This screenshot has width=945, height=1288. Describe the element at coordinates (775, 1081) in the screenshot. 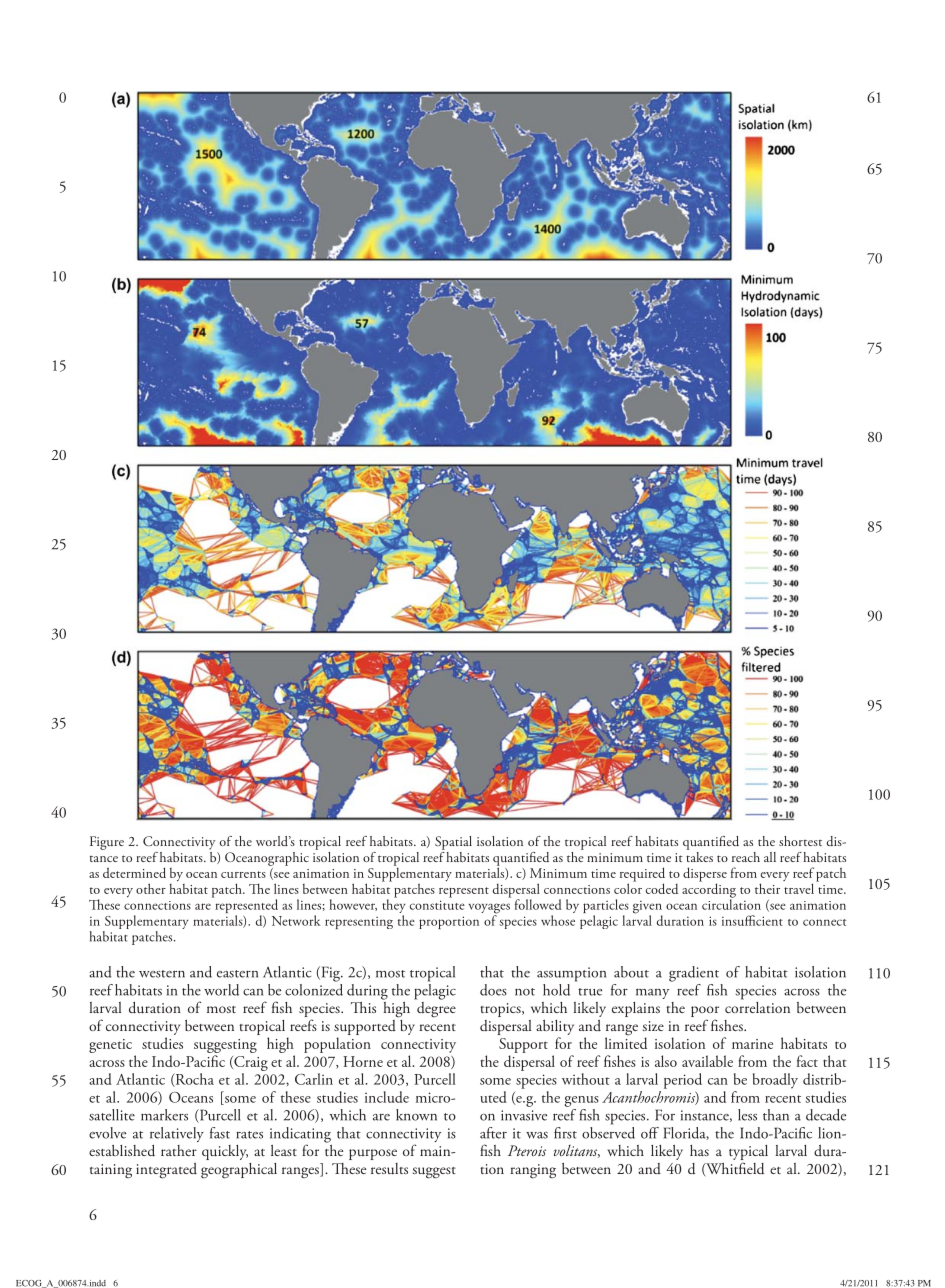

I see `broadly` at that location.
